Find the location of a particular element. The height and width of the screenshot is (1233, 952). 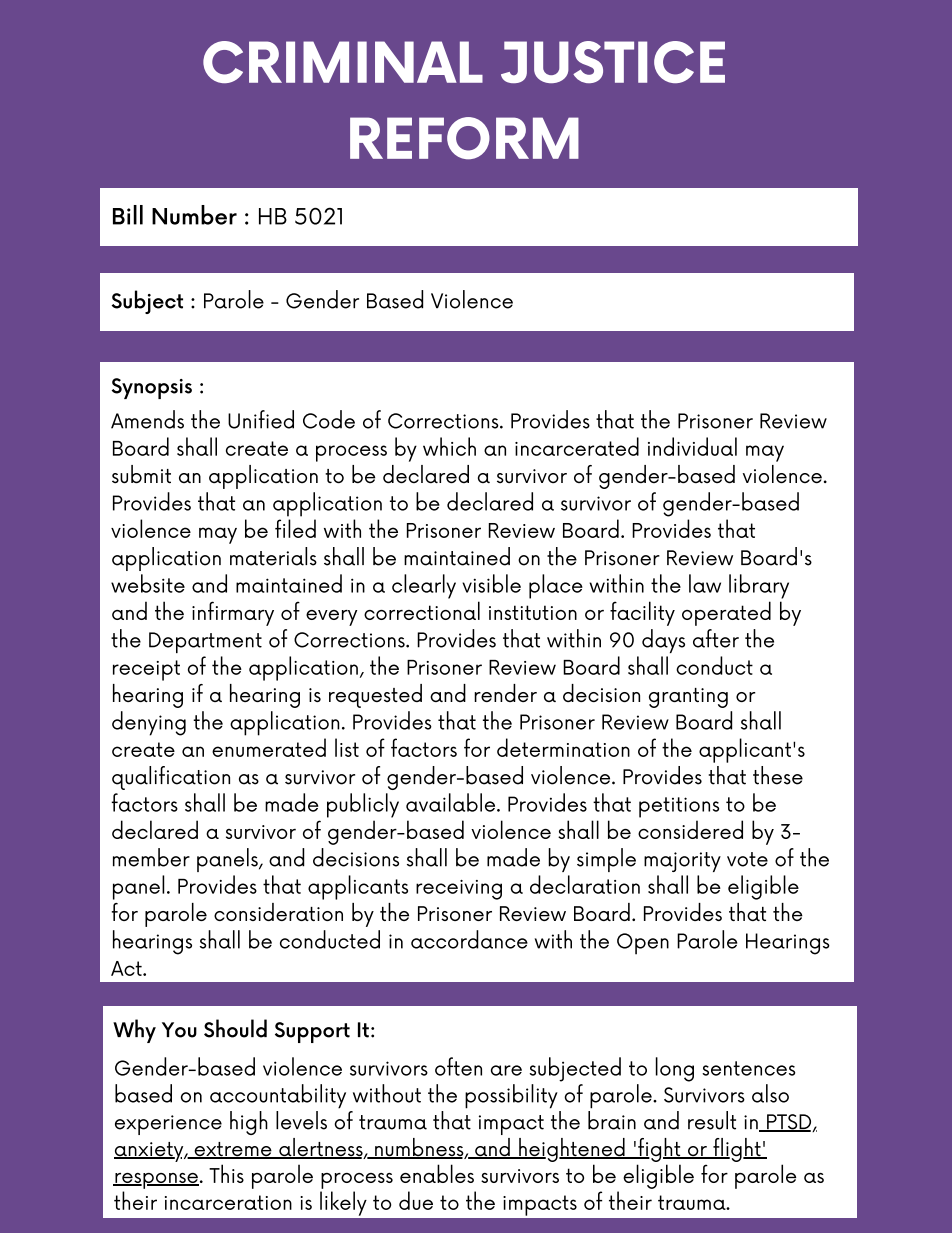

receiving is located at coordinates (459, 890).
